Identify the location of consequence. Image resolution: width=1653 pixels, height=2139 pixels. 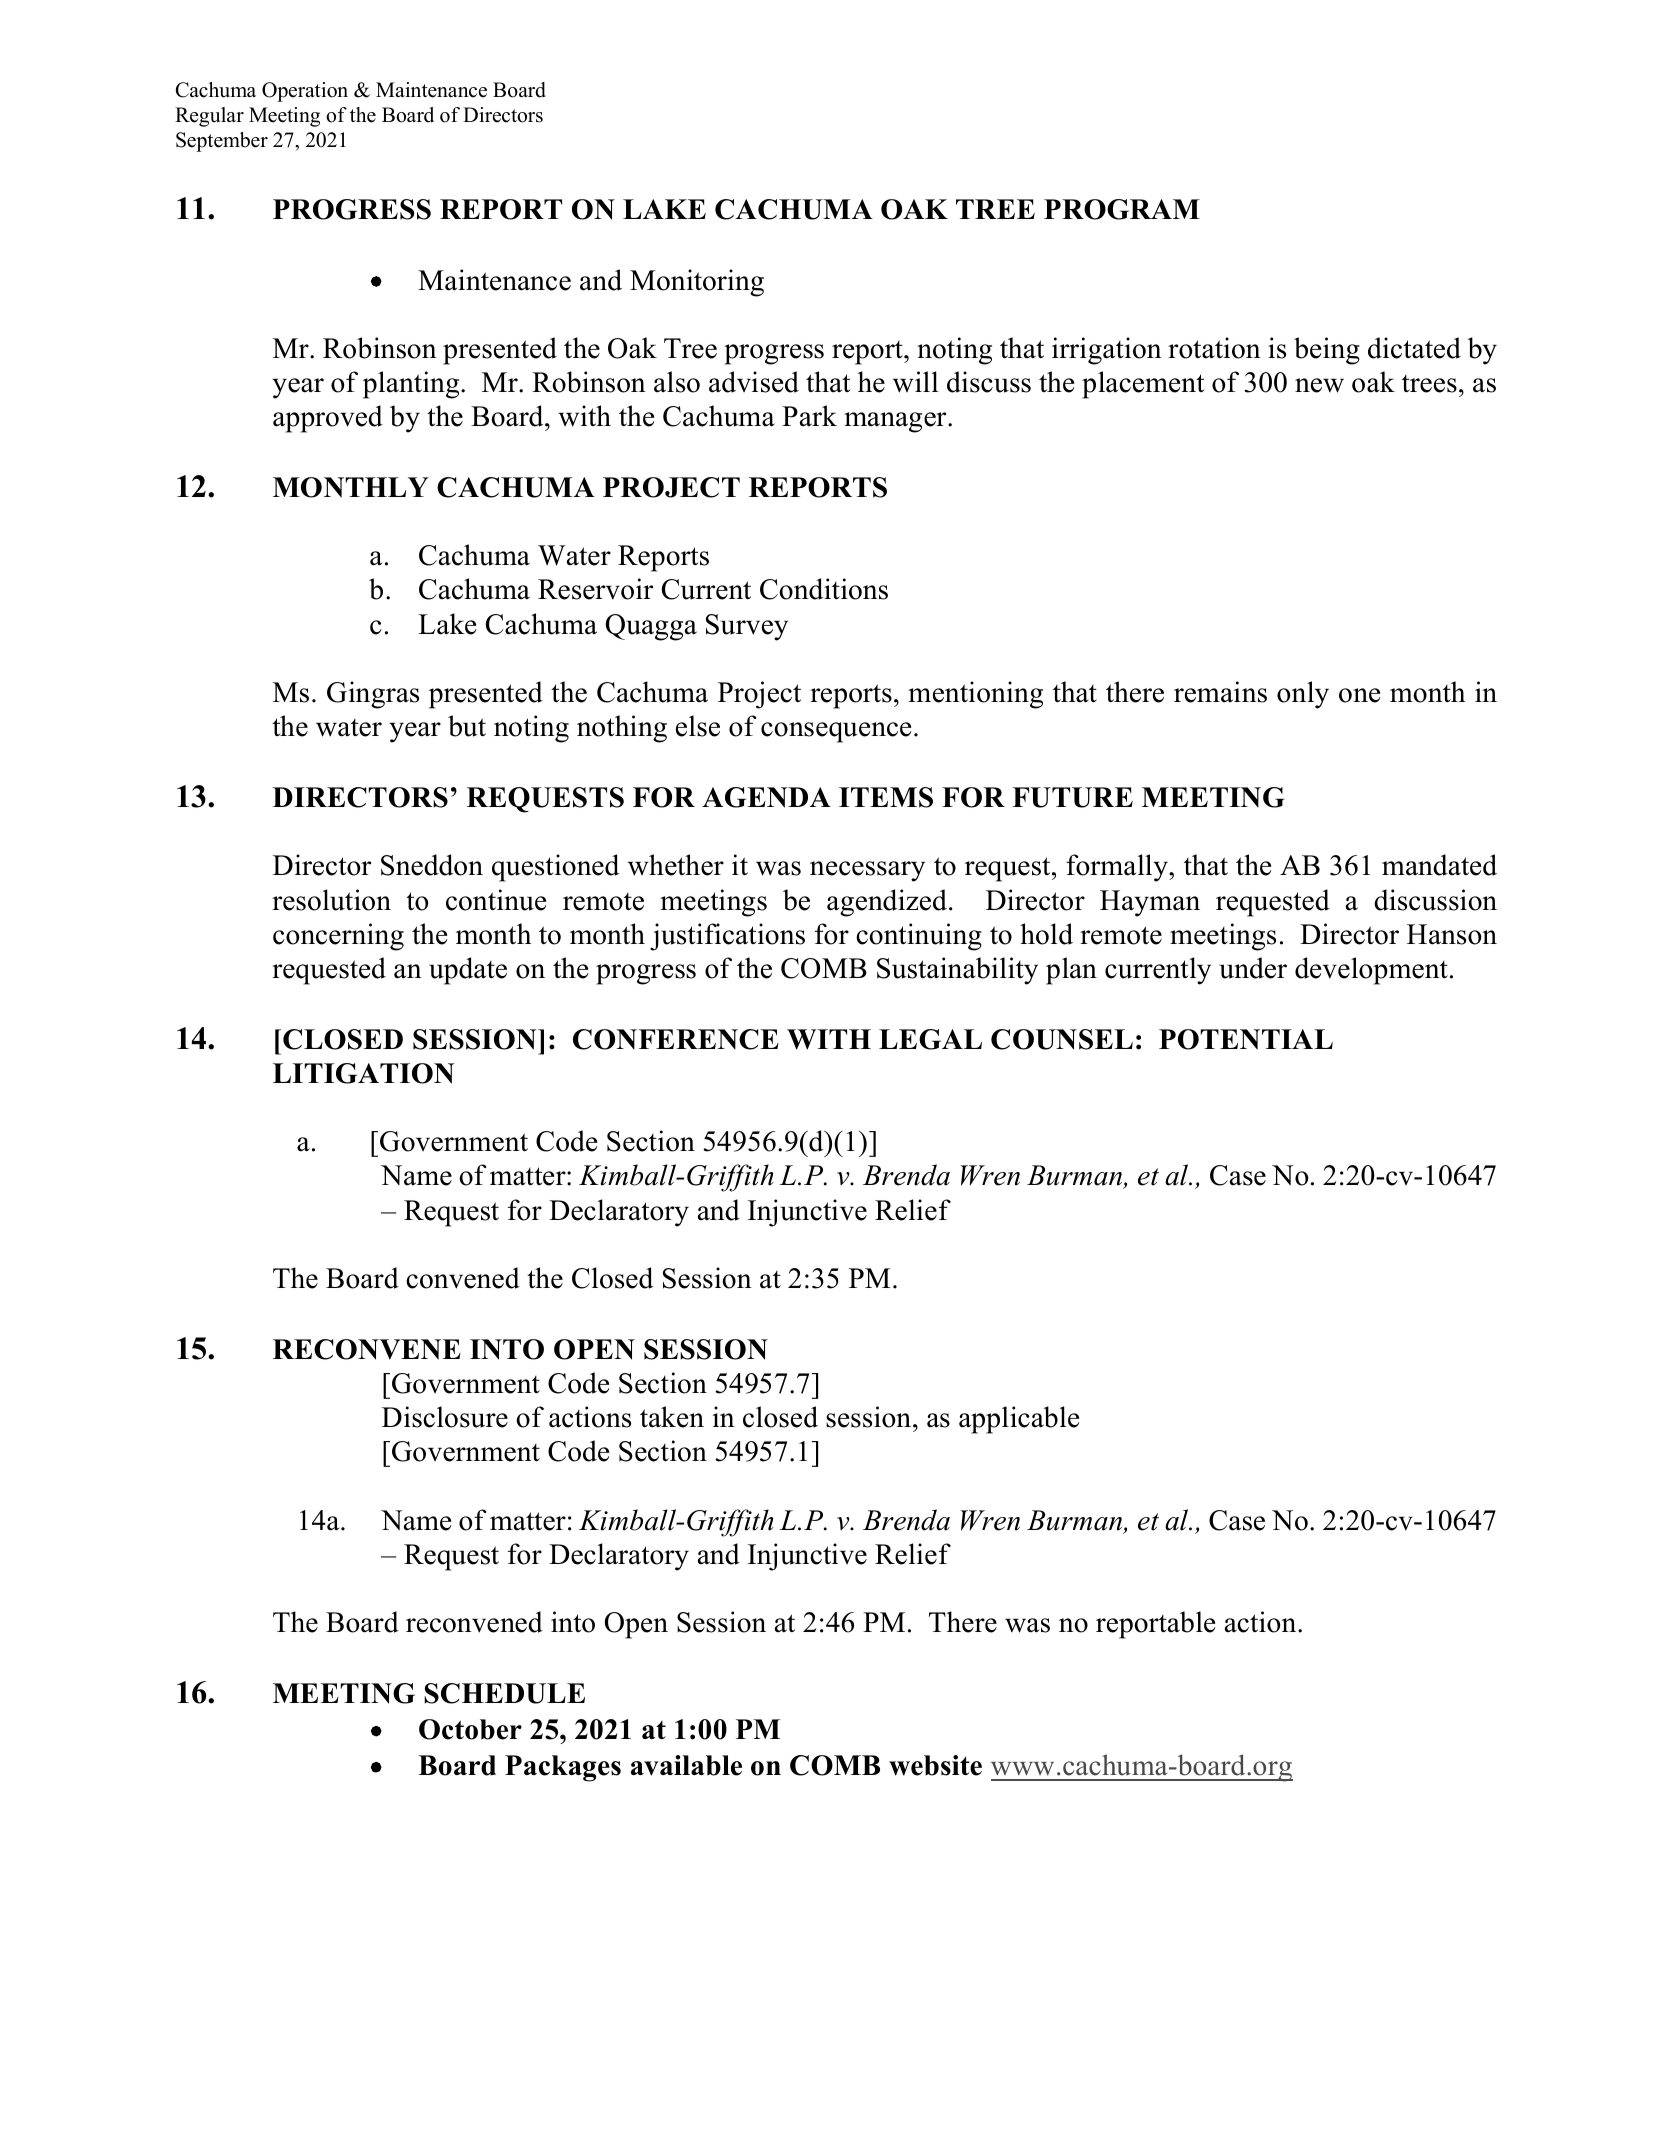
(836, 732).
